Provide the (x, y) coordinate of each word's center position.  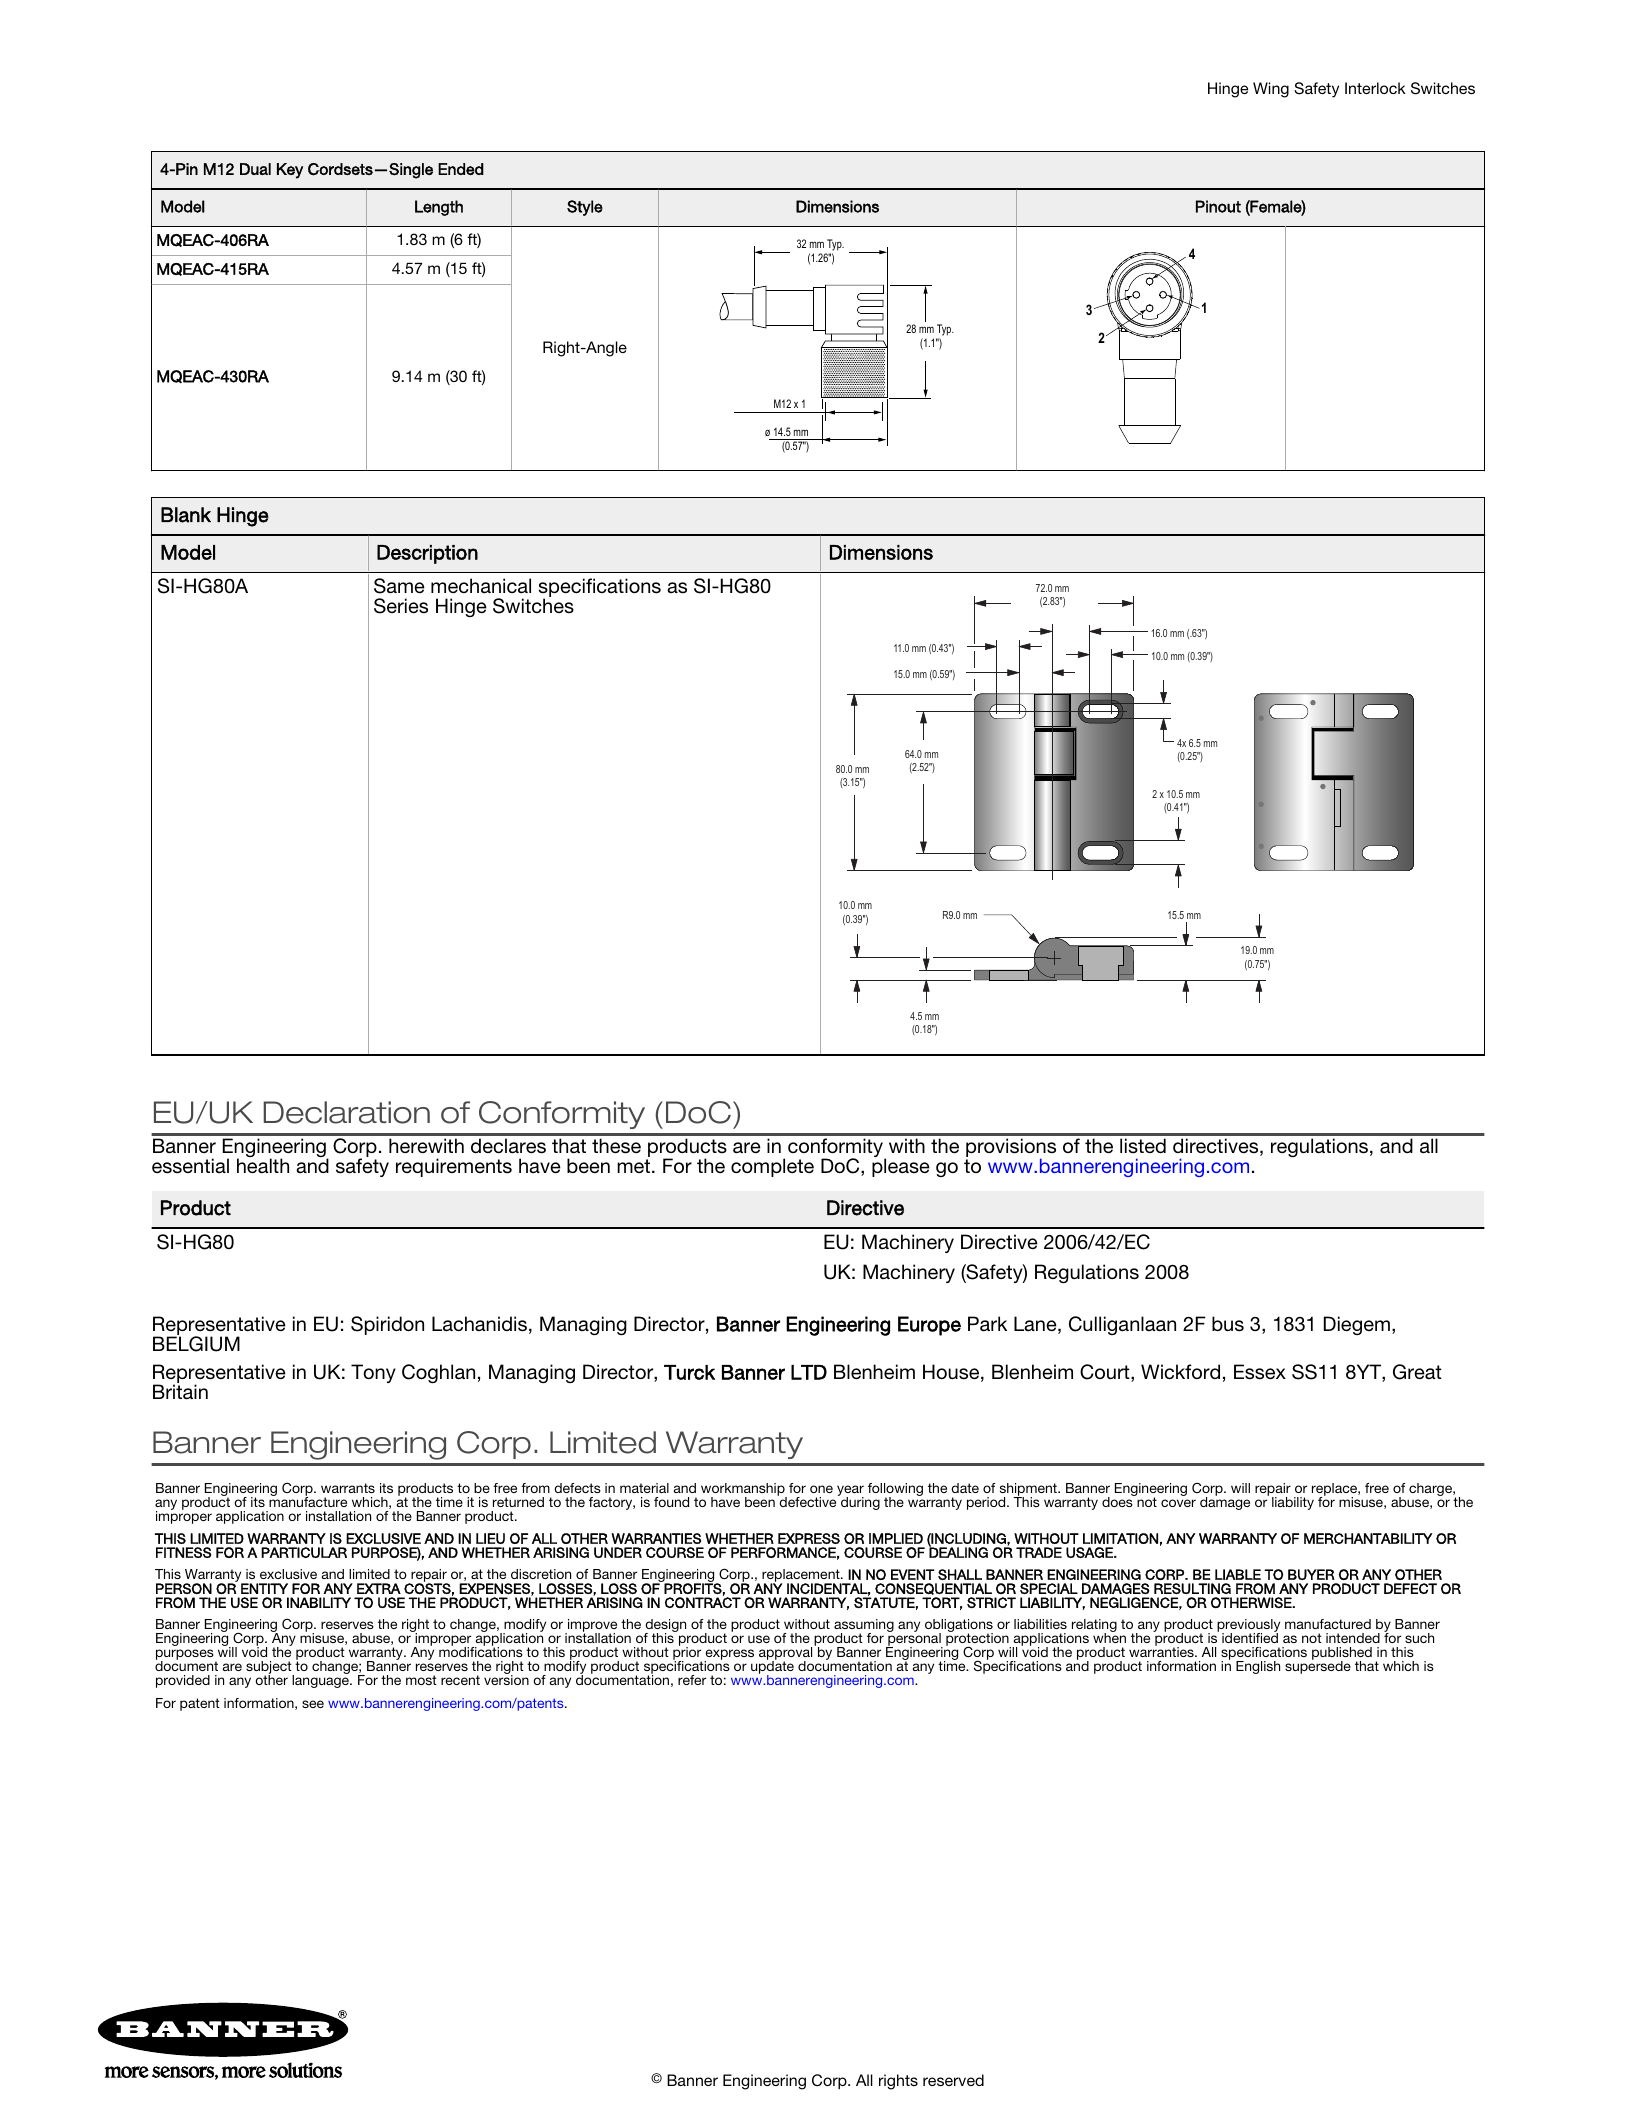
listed (1143, 1145)
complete (772, 1167)
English (1258, 1667)
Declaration (346, 1112)
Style (585, 208)
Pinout (1218, 206)
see (313, 1704)
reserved (953, 2080)
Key (290, 171)
